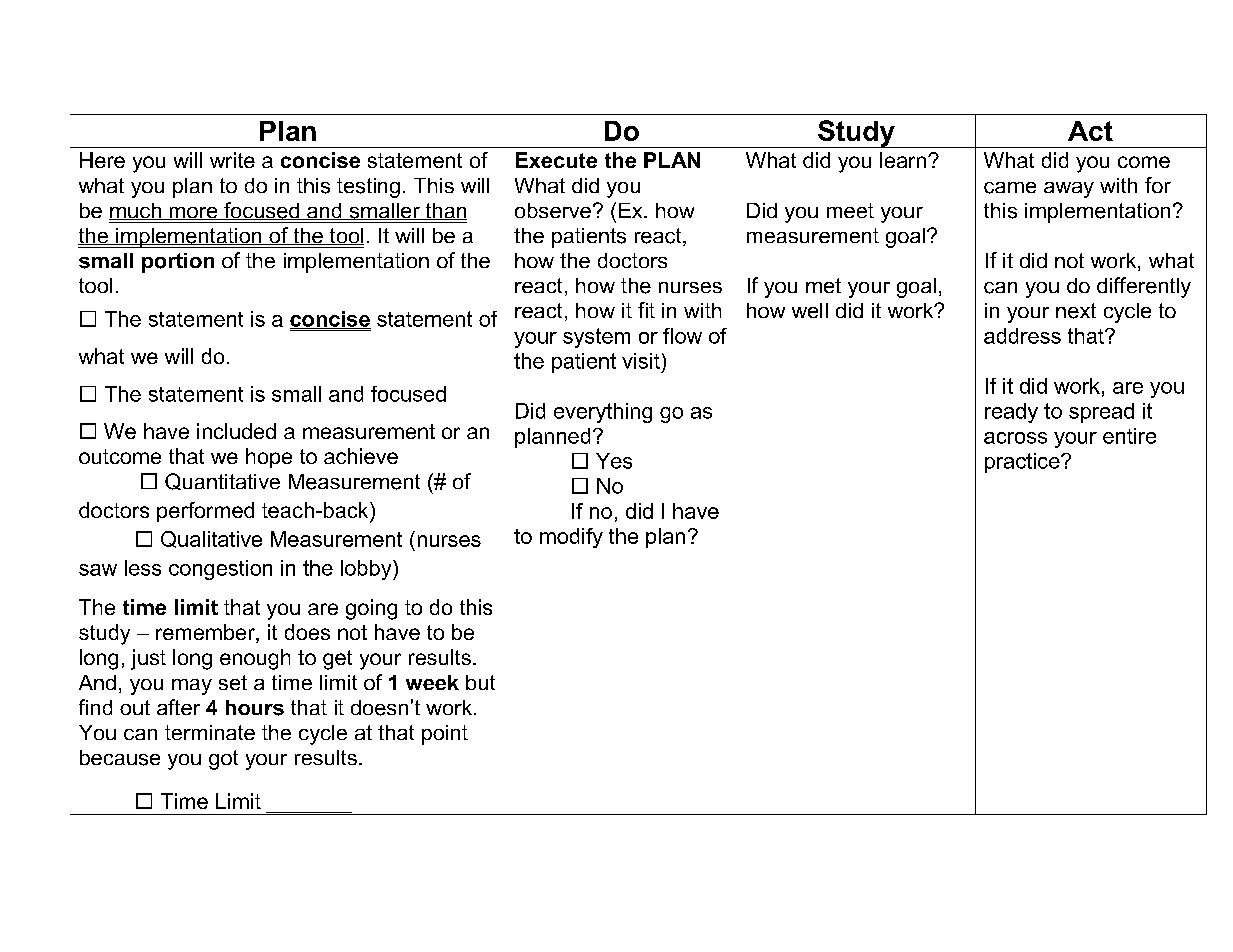 Image resolution: width=1233 pixels, height=952 pixels. I want to click on terminate, so click(210, 732).
